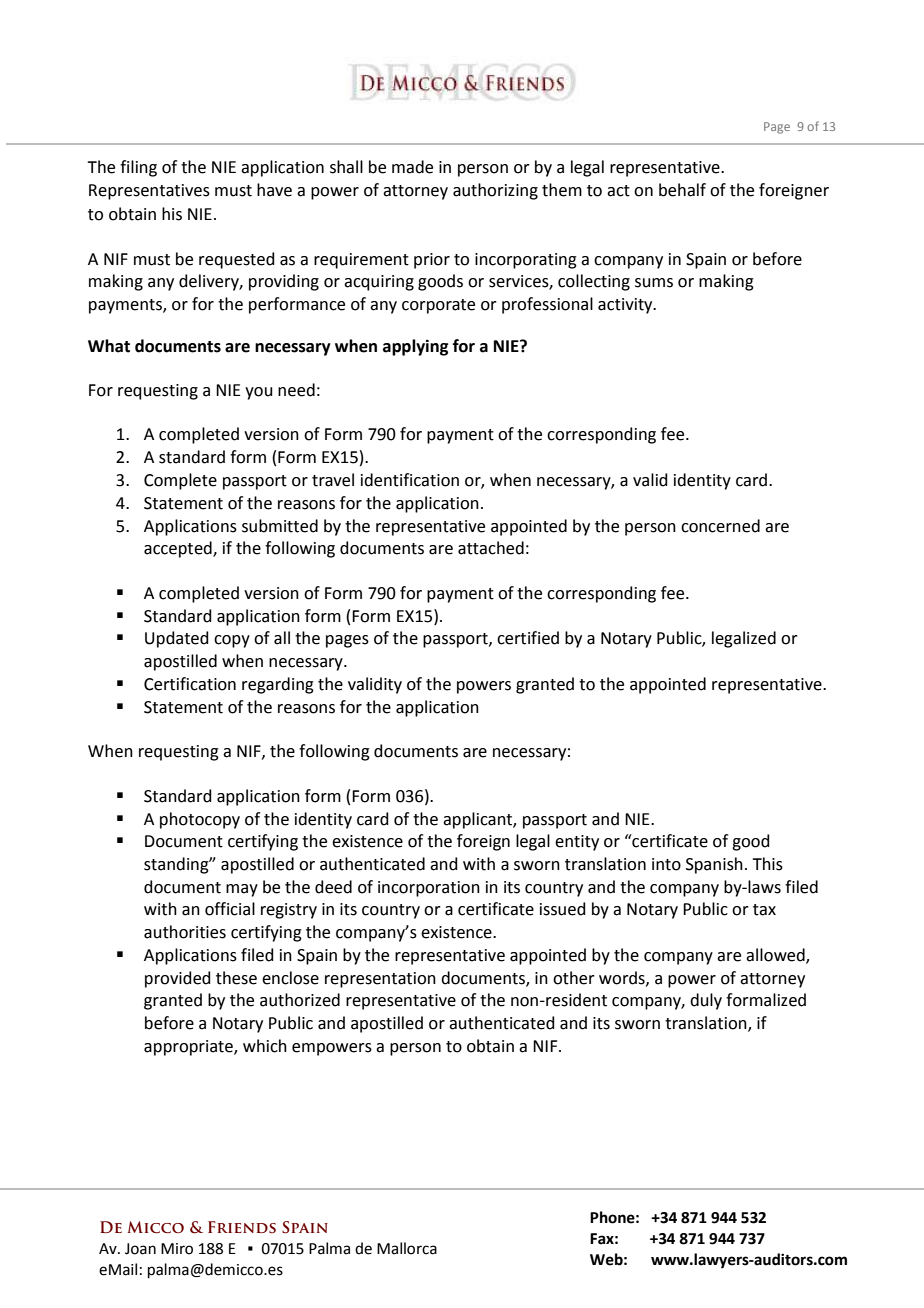 The image size is (924, 1308). I want to click on Friends, so click(242, 1227).
